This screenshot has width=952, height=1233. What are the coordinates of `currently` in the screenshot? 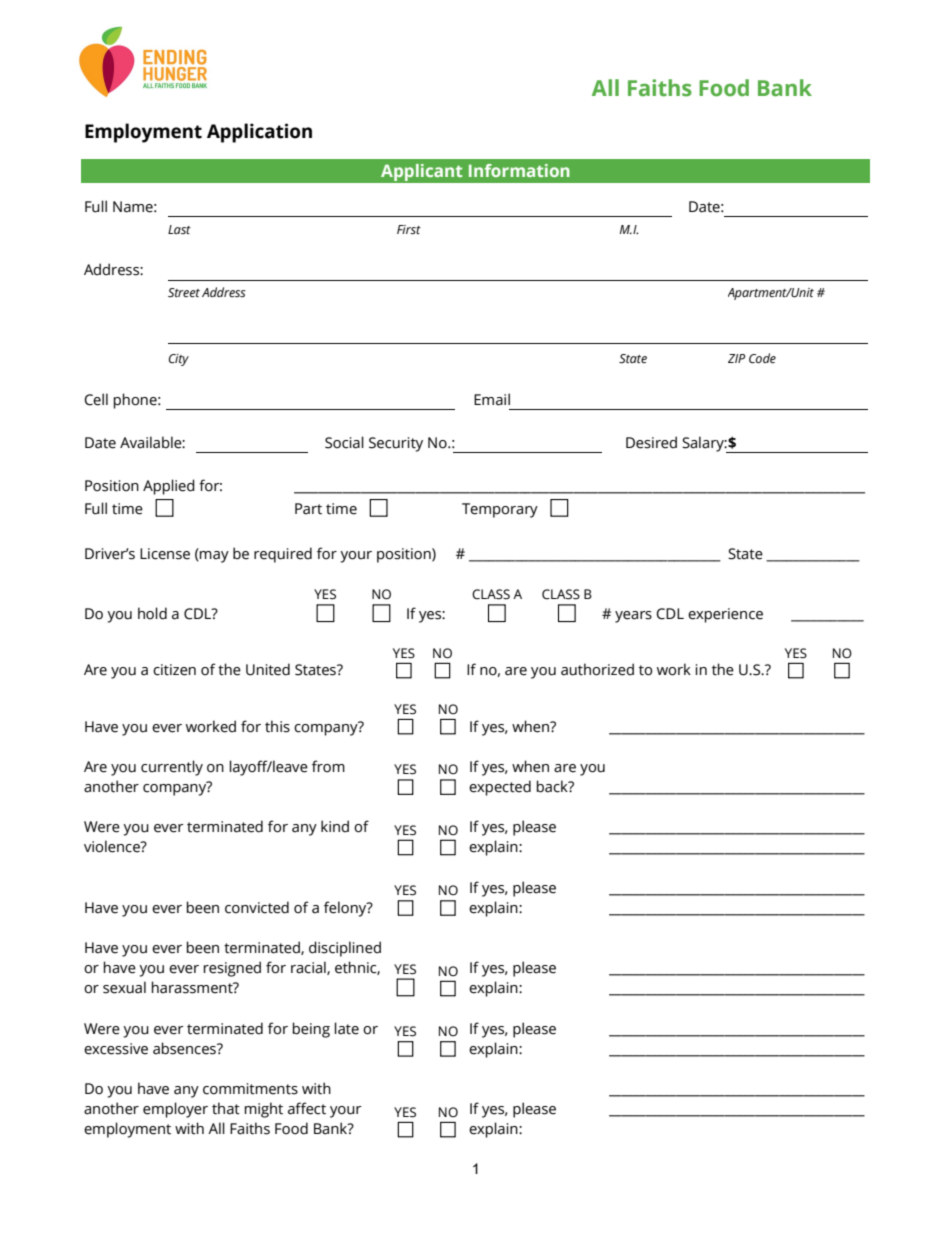 It's located at (172, 768).
